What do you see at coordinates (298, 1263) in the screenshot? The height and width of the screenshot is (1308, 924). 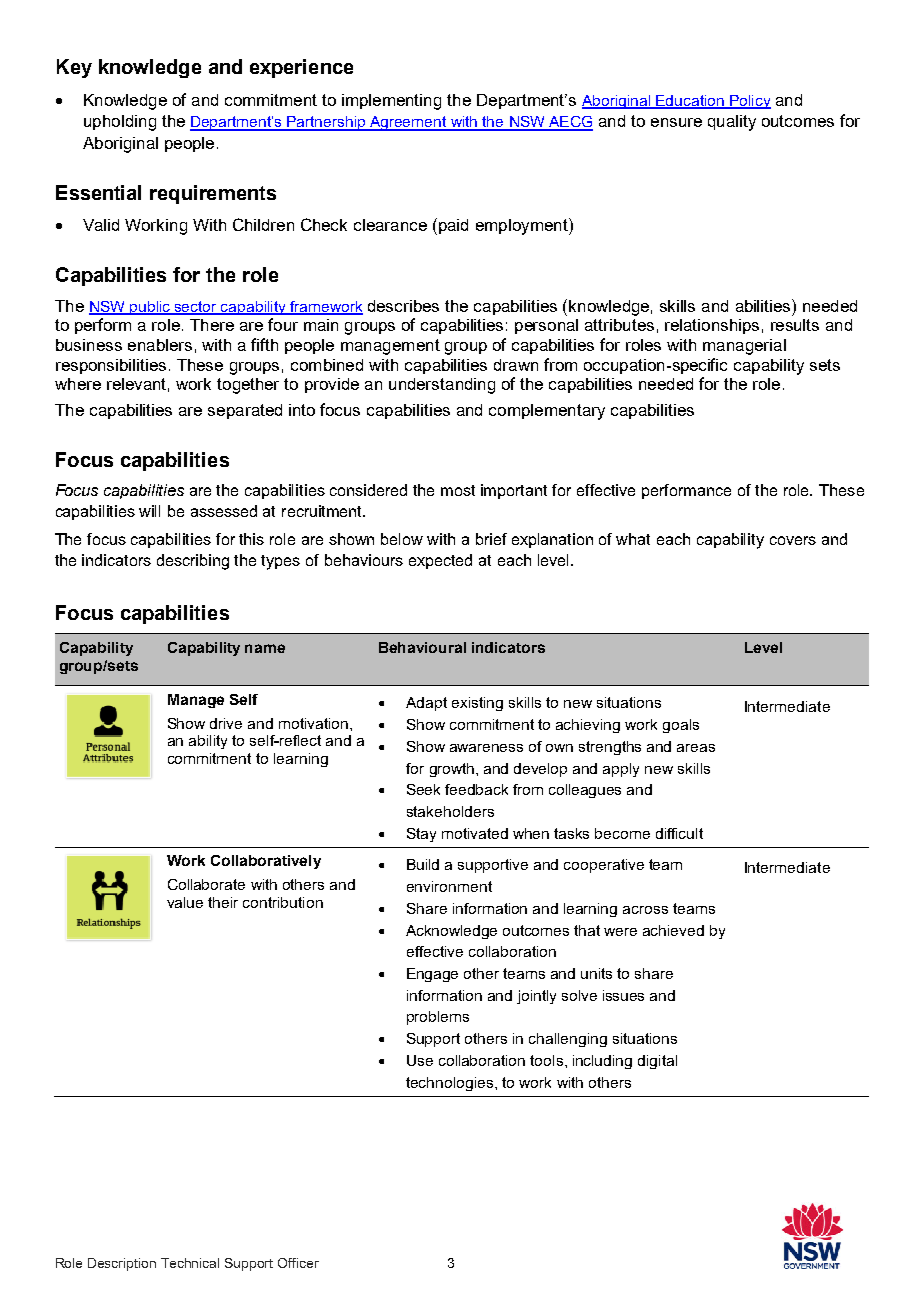 I see `Officer` at bounding box center [298, 1263].
